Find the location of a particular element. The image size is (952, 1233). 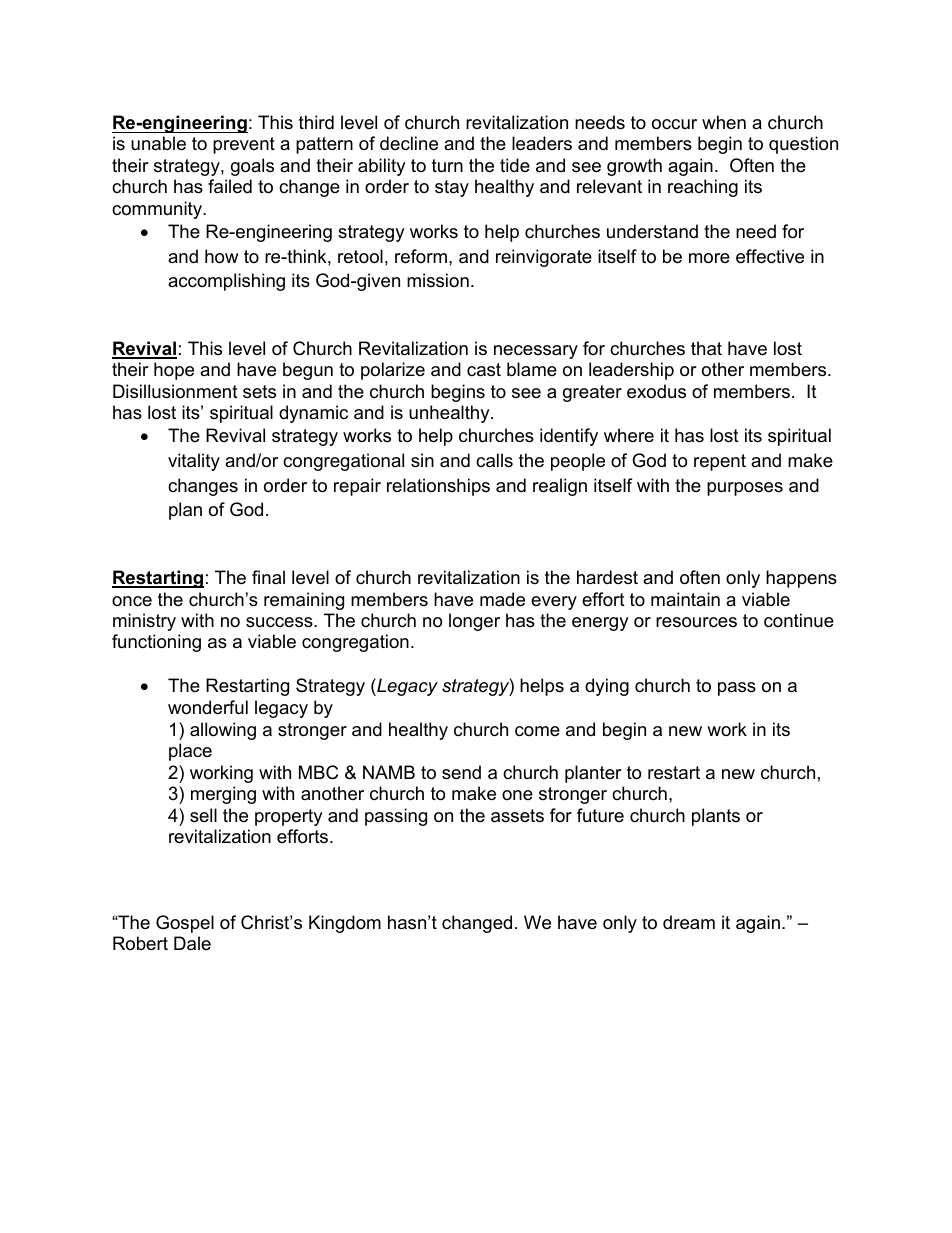

prevent is located at coordinates (244, 145).
